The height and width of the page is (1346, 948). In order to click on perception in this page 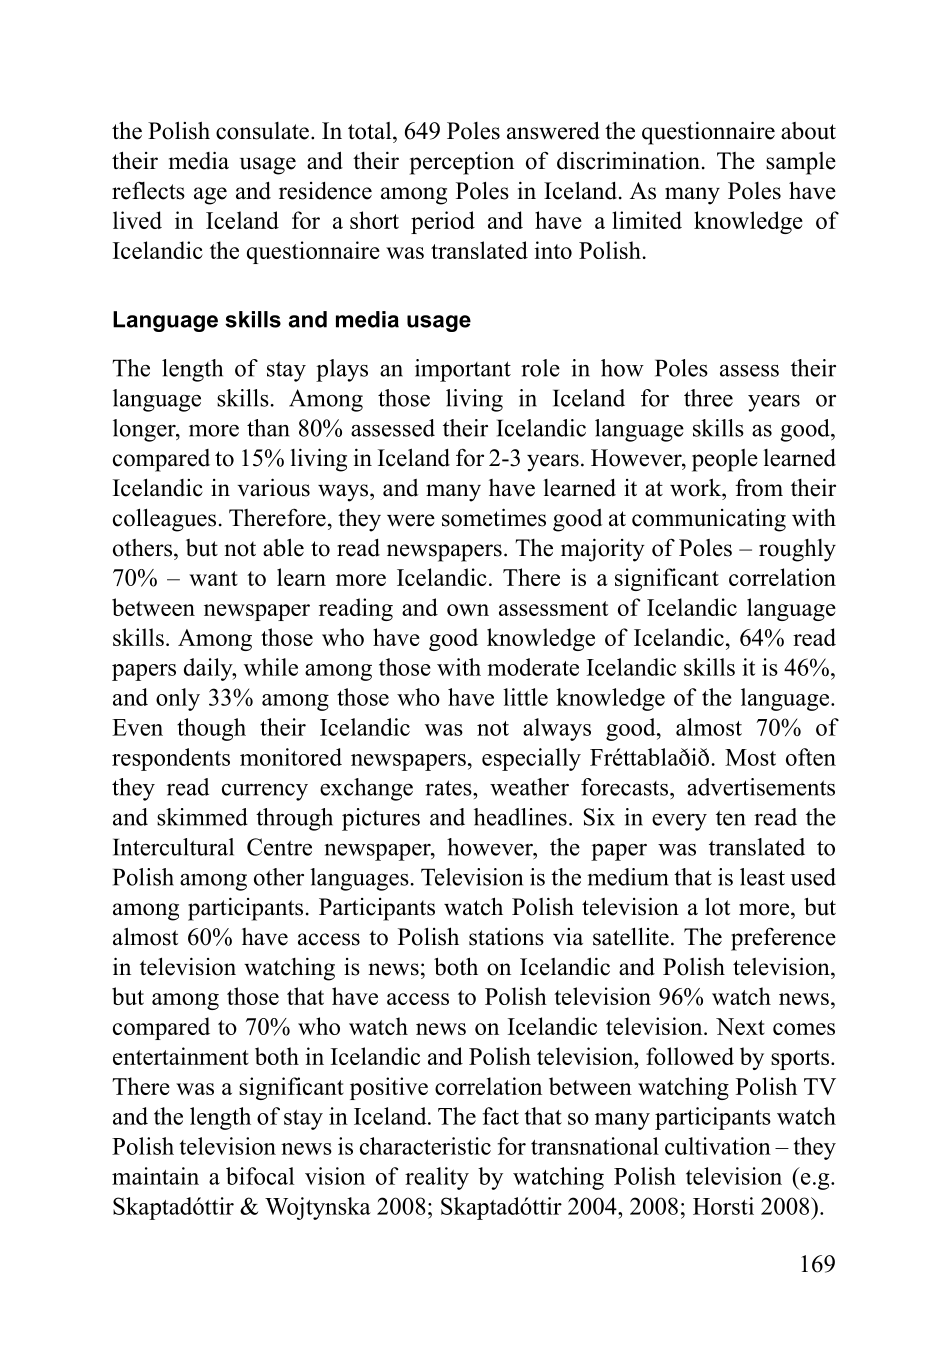, I will do `click(462, 163)`.
